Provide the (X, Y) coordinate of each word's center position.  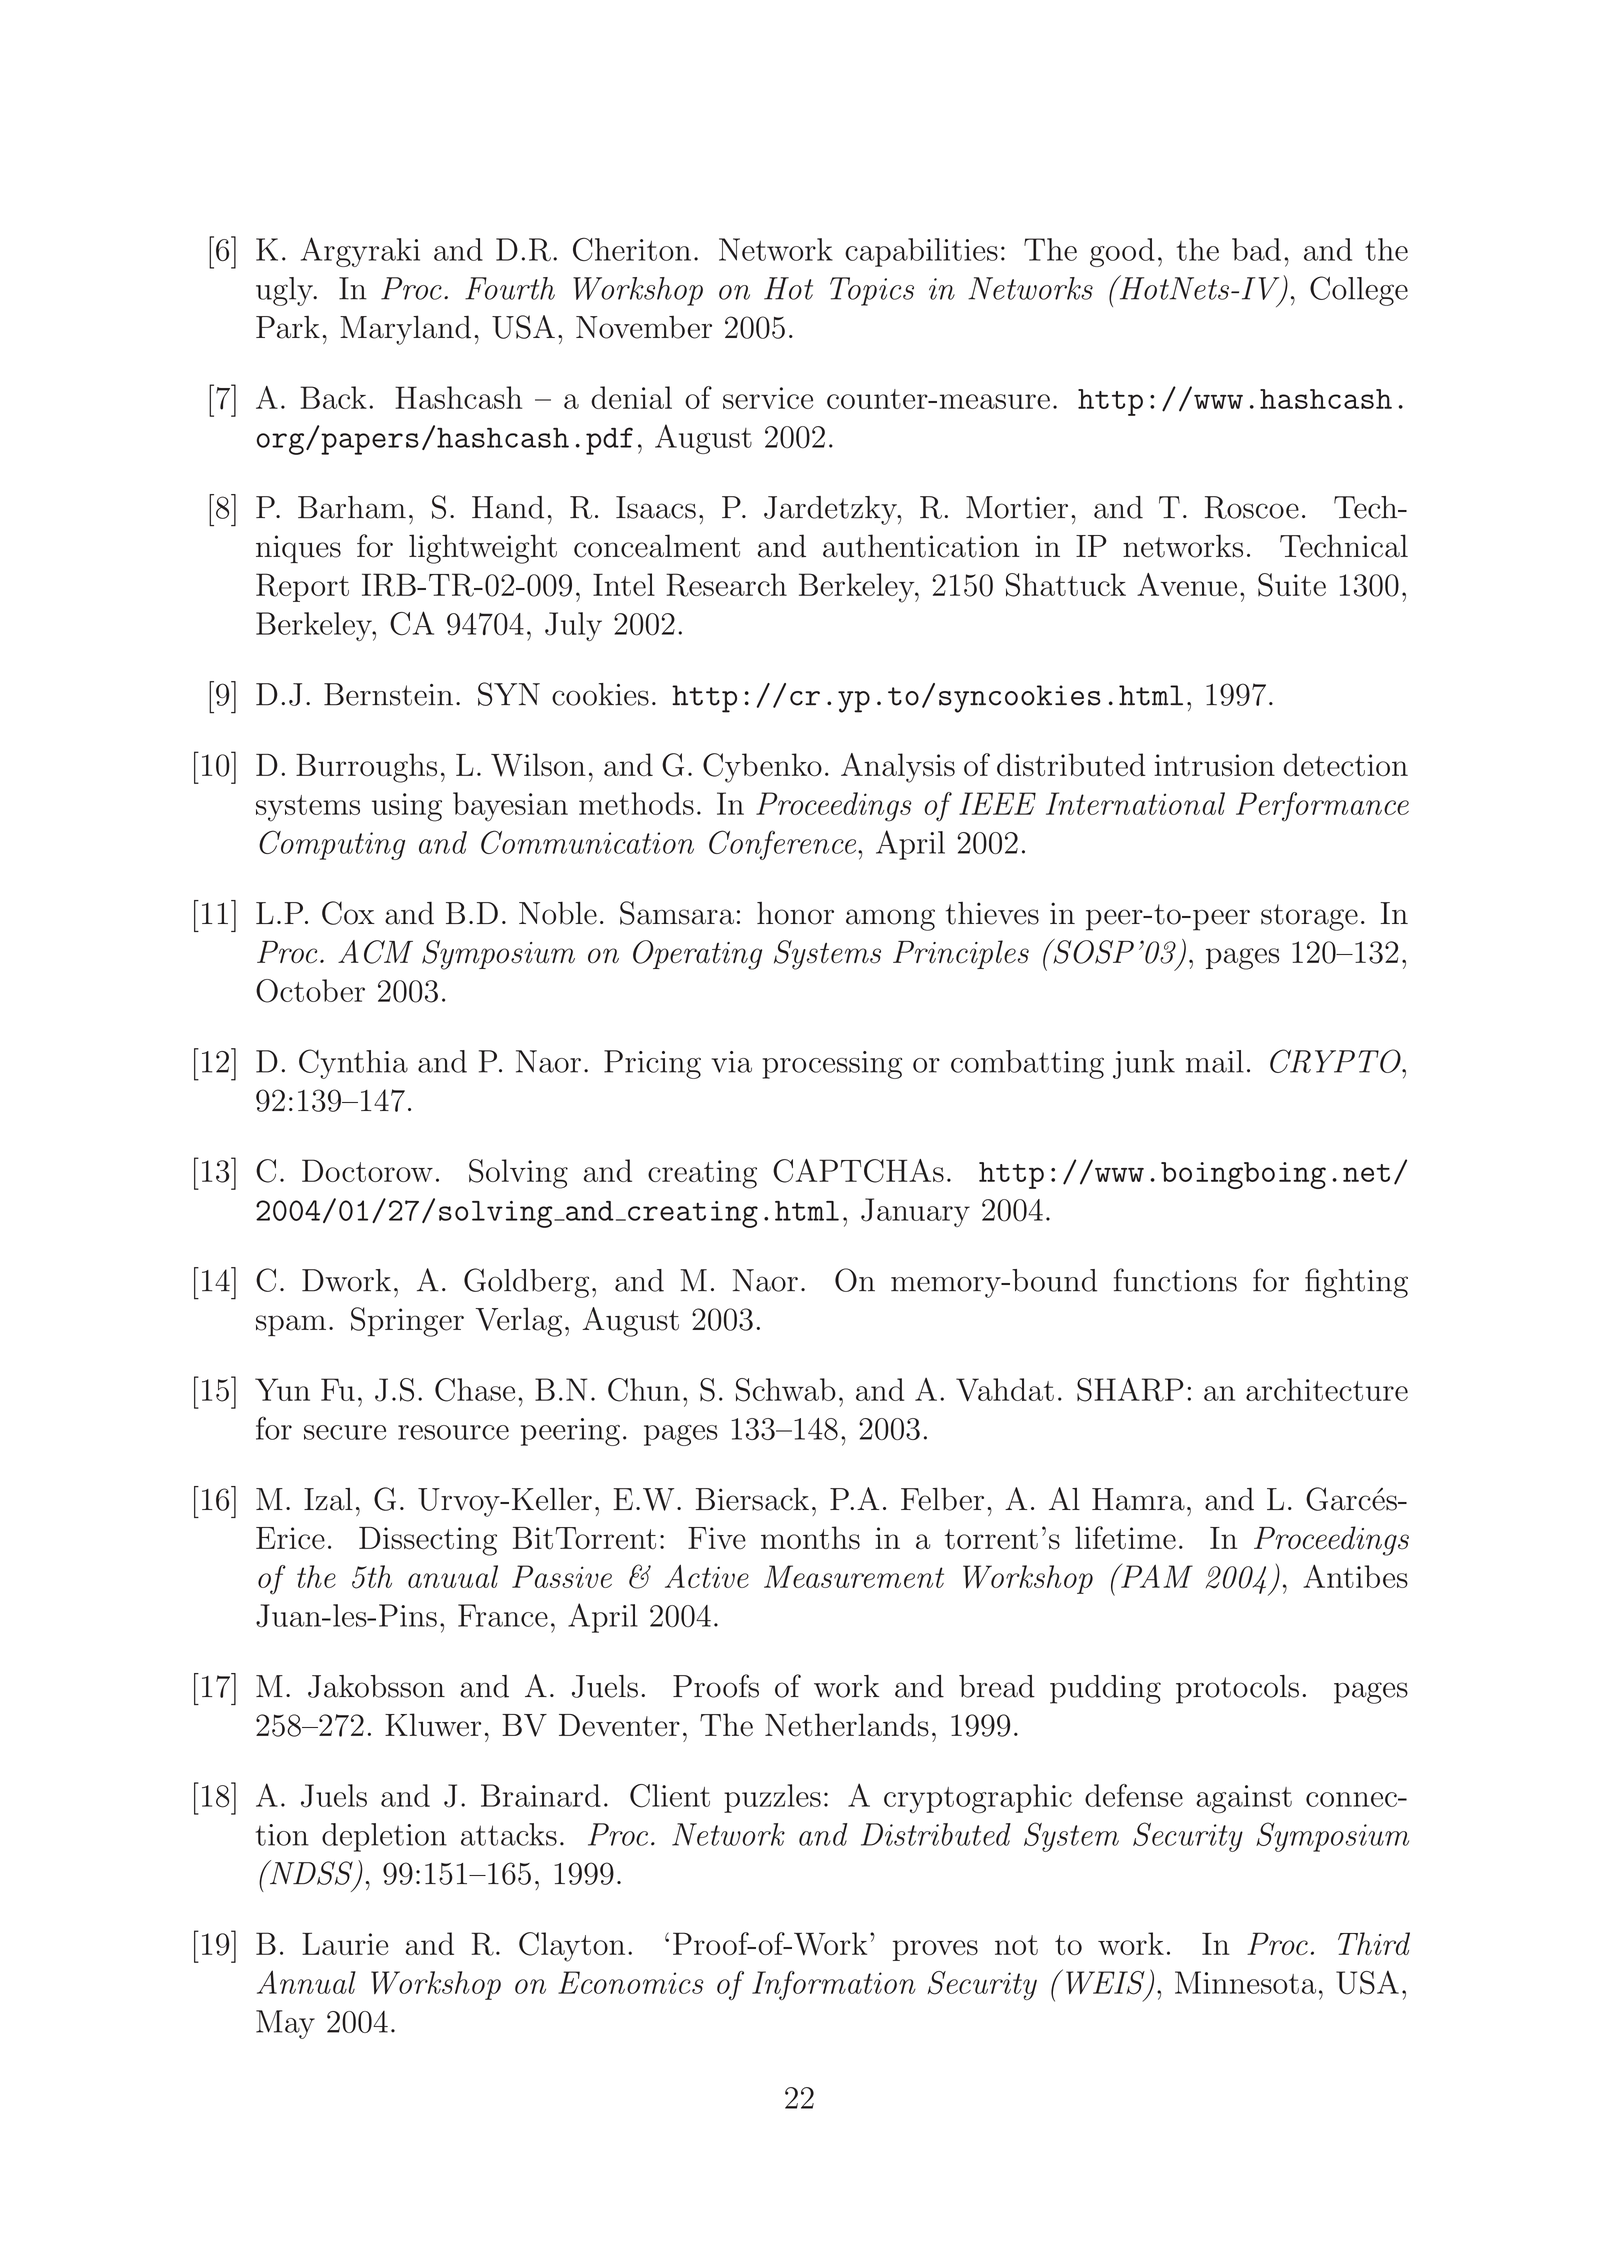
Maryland (405, 330)
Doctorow (367, 1170)
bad (1256, 249)
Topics (872, 291)
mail (1215, 1061)
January (915, 1212)
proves (935, 1950)
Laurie (345, 1943)
